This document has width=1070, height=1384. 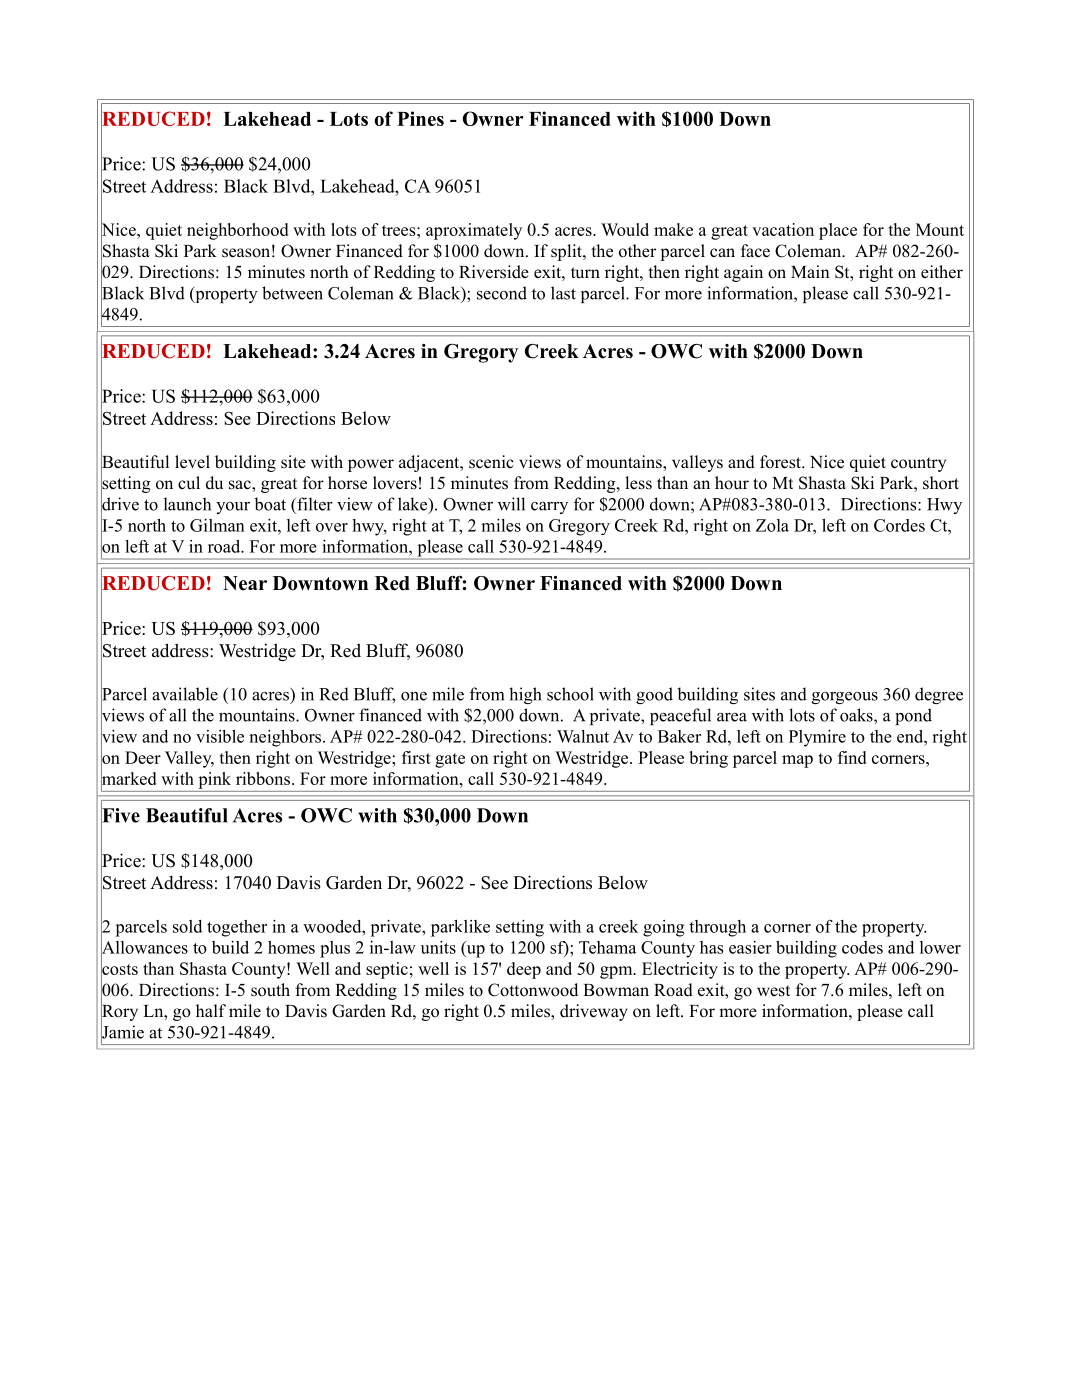 What do you see at coordinates (502, 293) in the document?
I see `second` at bounding box center [502, 293].
